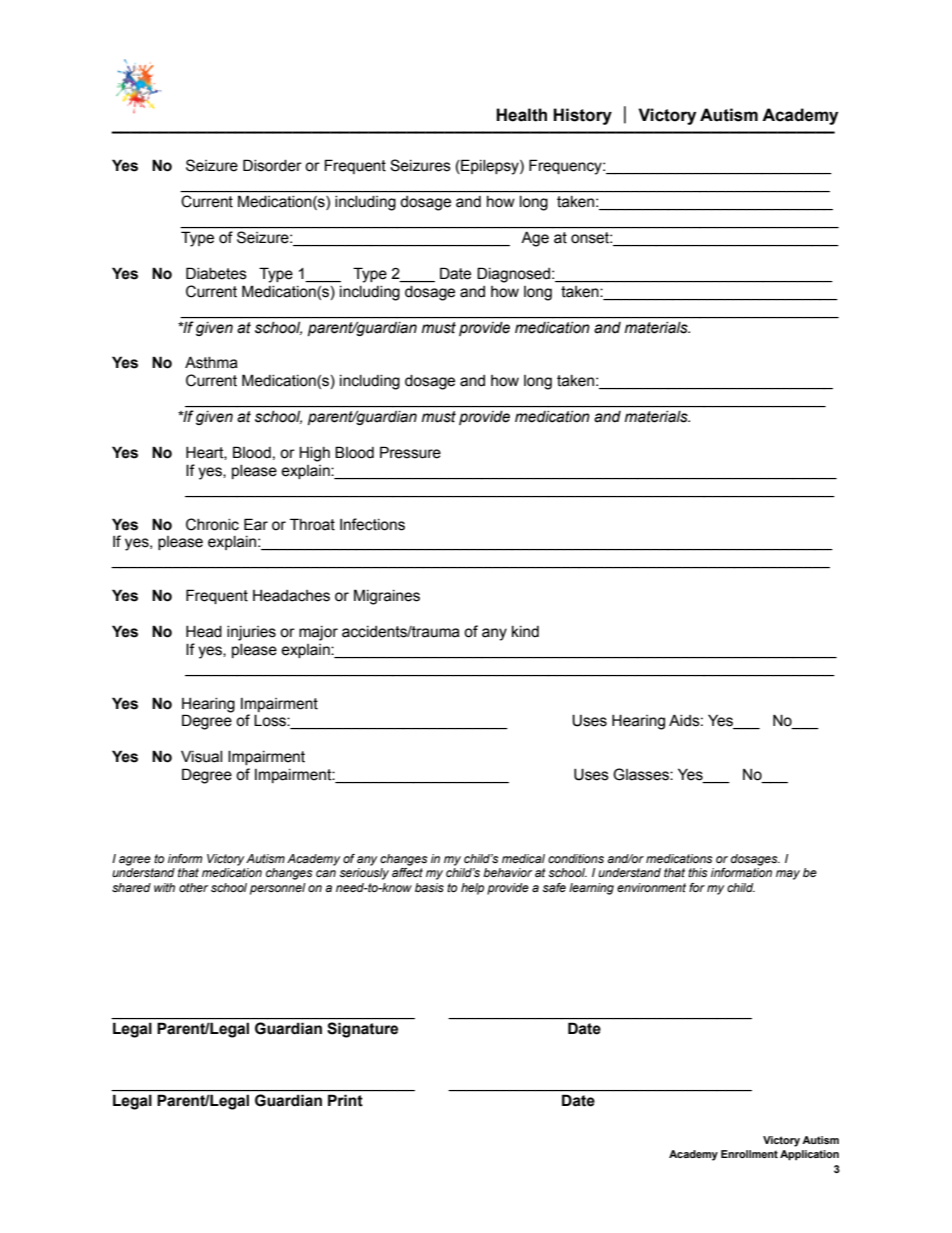 This screenshot has width=952, height=1233. What do you see at coordinates (698, 872) in the screenshot?
I see `this` at bounding box center [698, 872].
